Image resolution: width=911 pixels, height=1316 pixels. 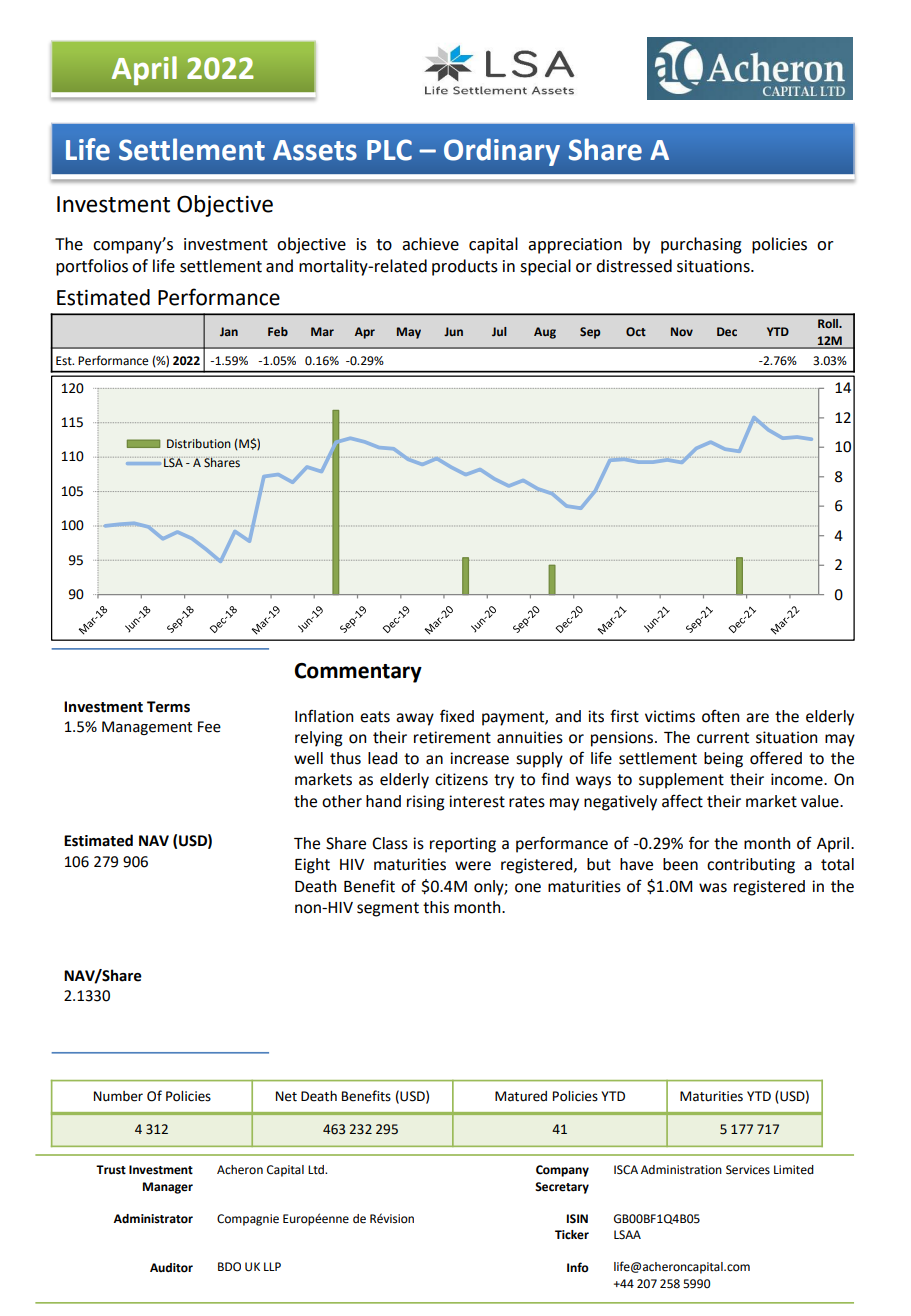 I want to click on Commentary, so click(x=358, y=673).
